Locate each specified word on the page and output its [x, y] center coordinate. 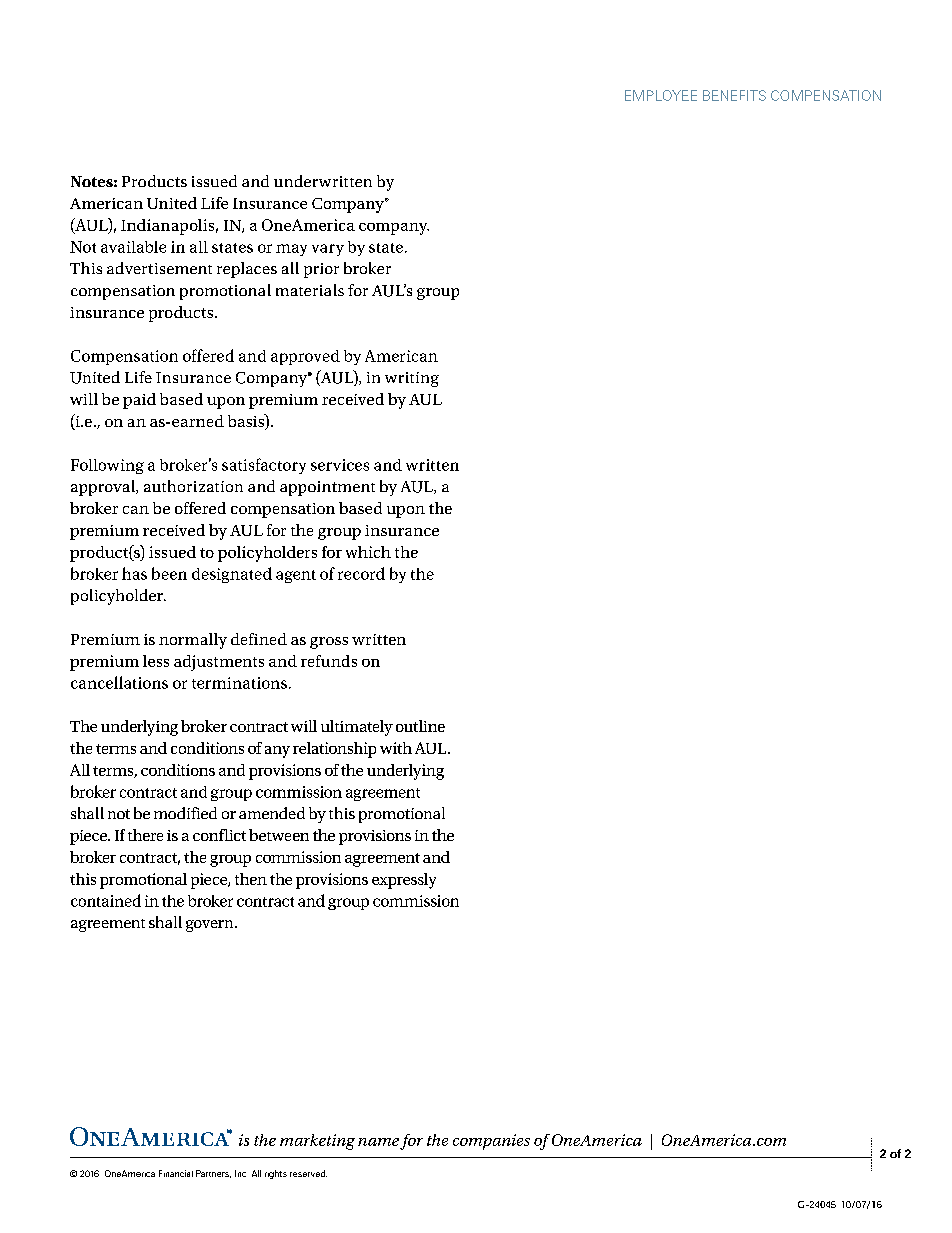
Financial [176, 1173]
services [340, 465]
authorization [193, 486]
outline [420, 726]
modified [185, 813]
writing [412, 379]
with [396, 748]
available [133, 247]
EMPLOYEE [661, 95]
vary [328, 250]
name [378, 1142]
